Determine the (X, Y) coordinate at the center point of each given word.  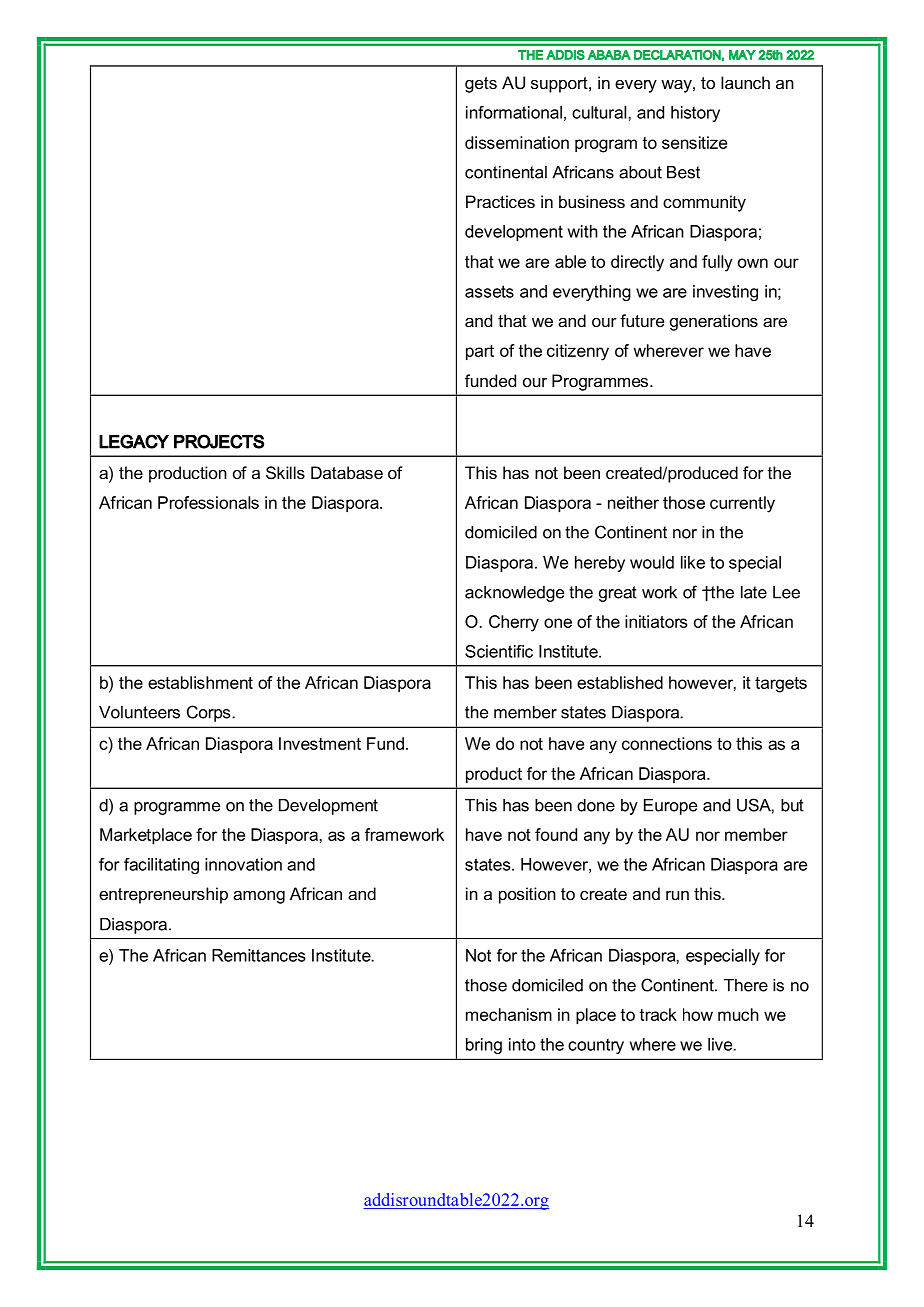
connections (667, 743)
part (480, 353)
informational (514, 112)
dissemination (517, 142)
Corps (210, 713)
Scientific (499, 651)
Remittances (258, 955)
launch (745, 82)
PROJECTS (219, 441)
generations (714, 322)
